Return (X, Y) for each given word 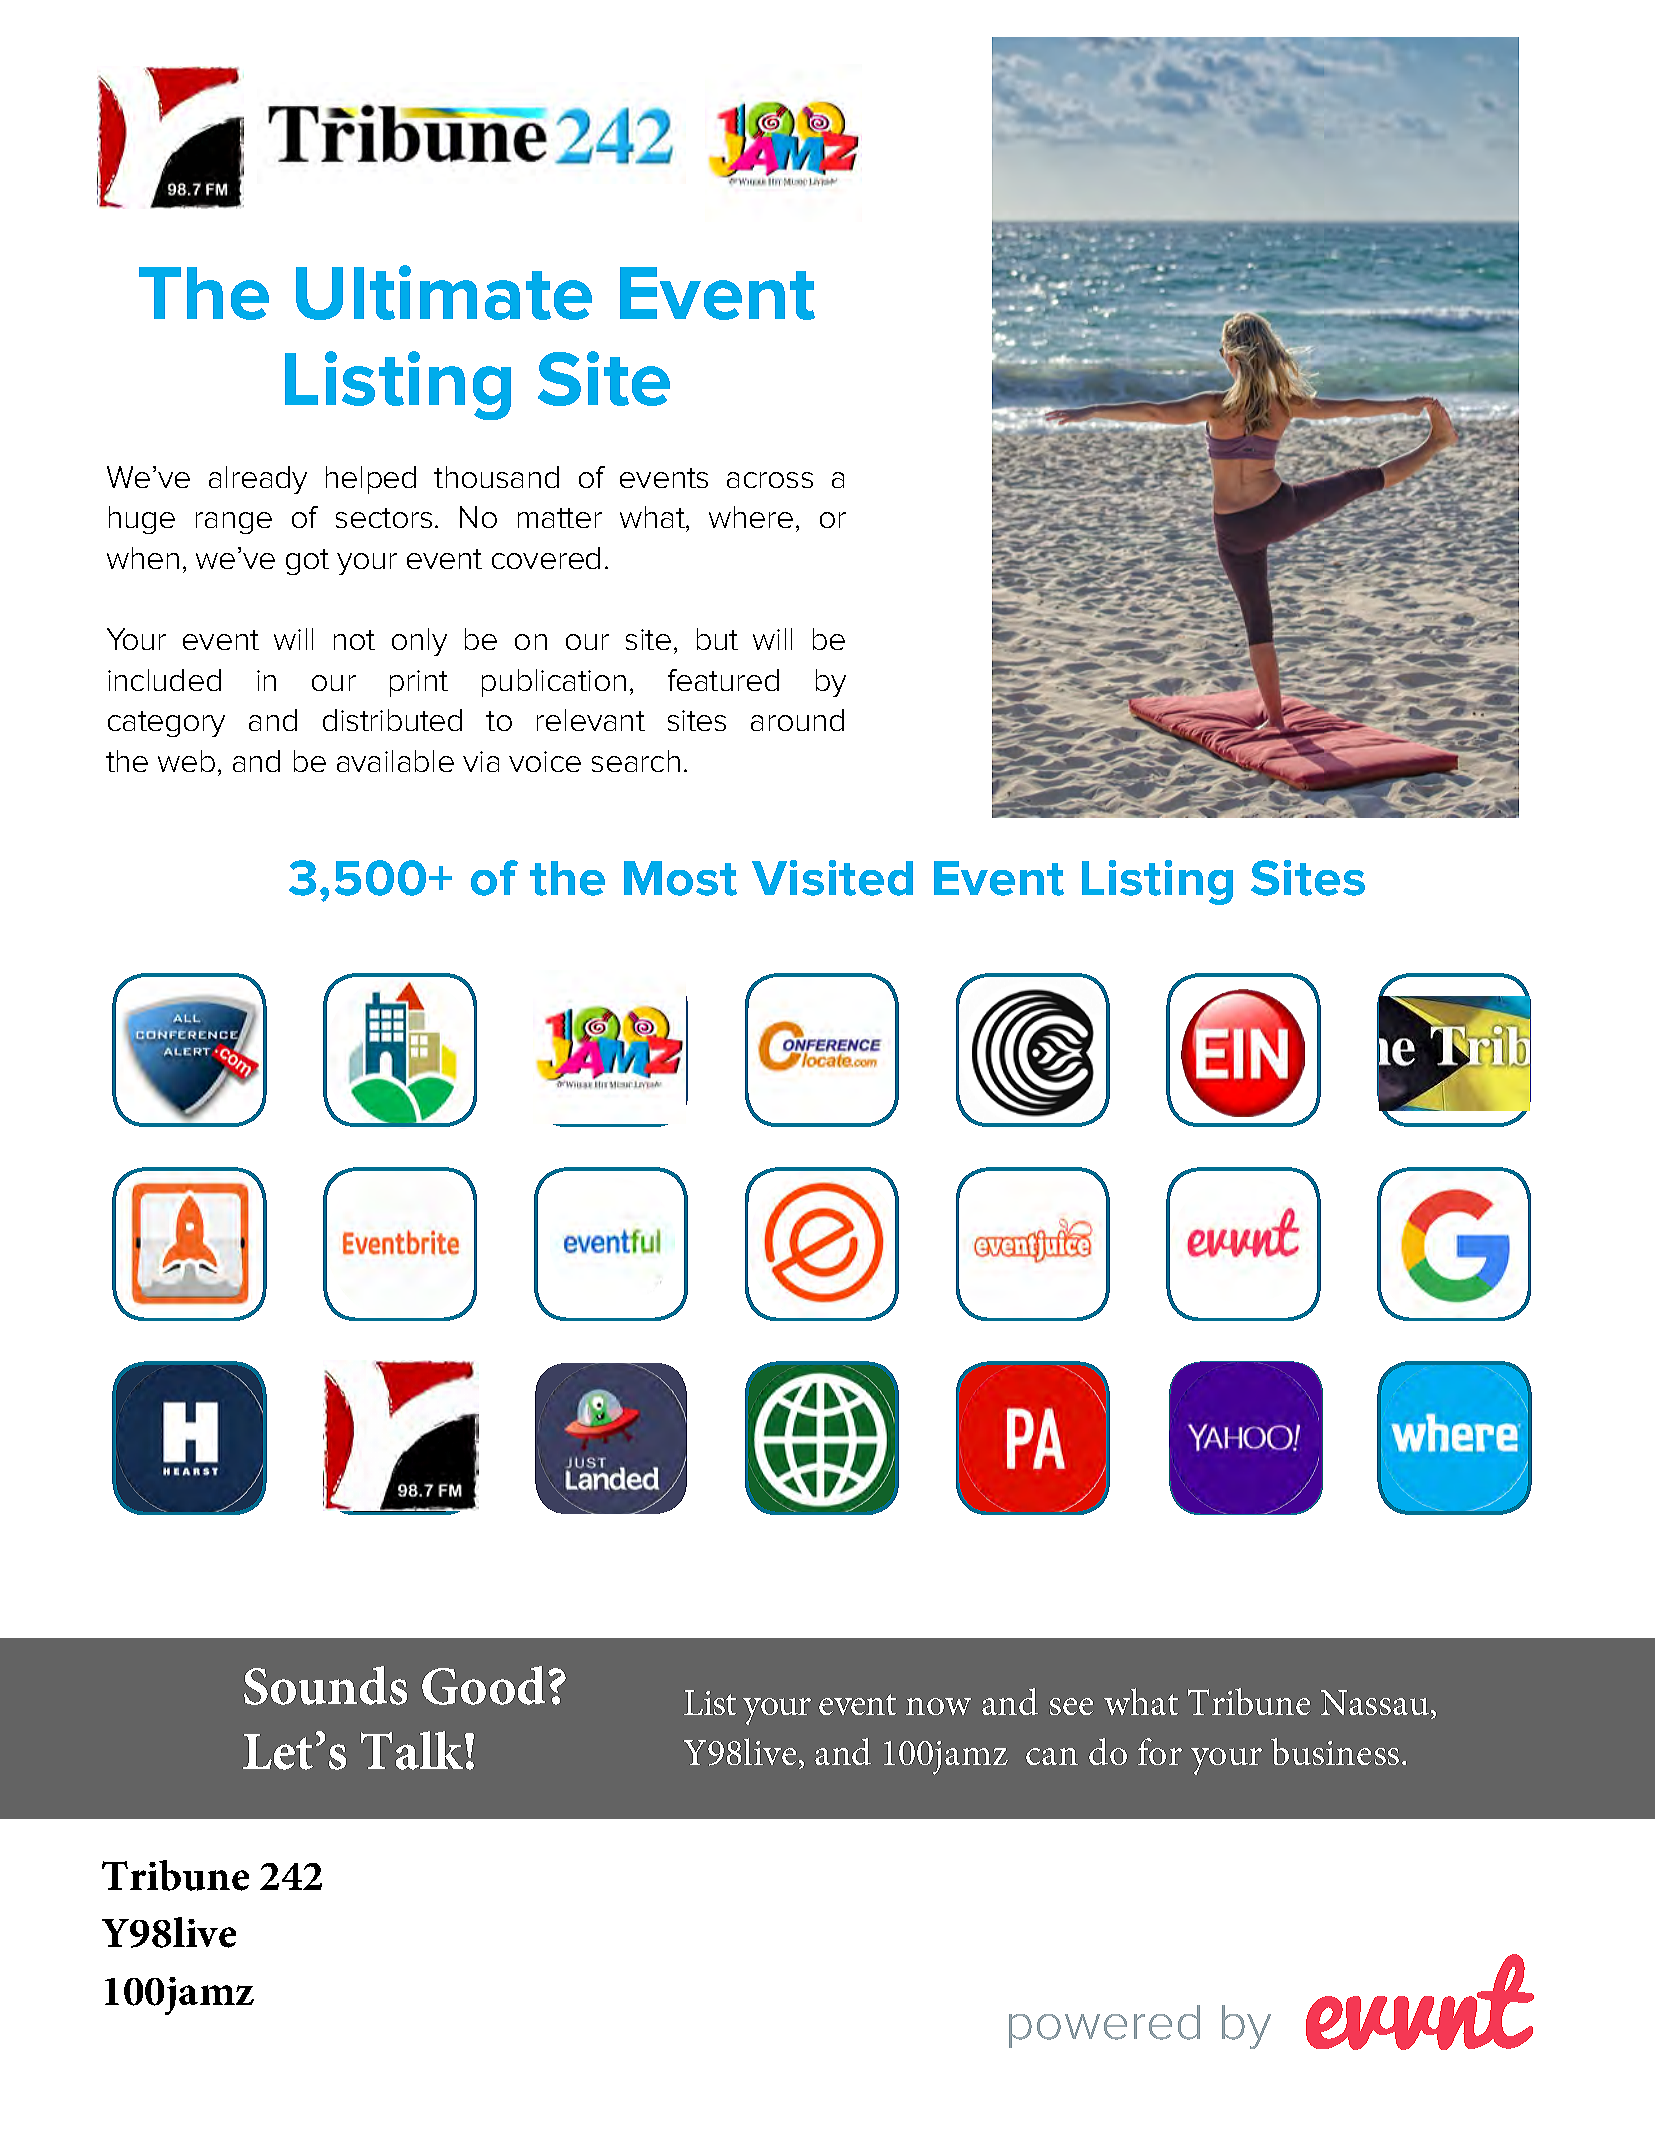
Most (680, 878)
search (636, 761)
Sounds (325, 1685)
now (938, 1706)
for (1160, 1751)
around (797, 720)
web (186, 761)
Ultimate (444, 292)
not (354, 640)
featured (723, 680)
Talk (413, 1750)
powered (1104, 2026)
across (770, 480)
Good (483, 1685)
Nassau (1375, 1702)
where (751, 517)
